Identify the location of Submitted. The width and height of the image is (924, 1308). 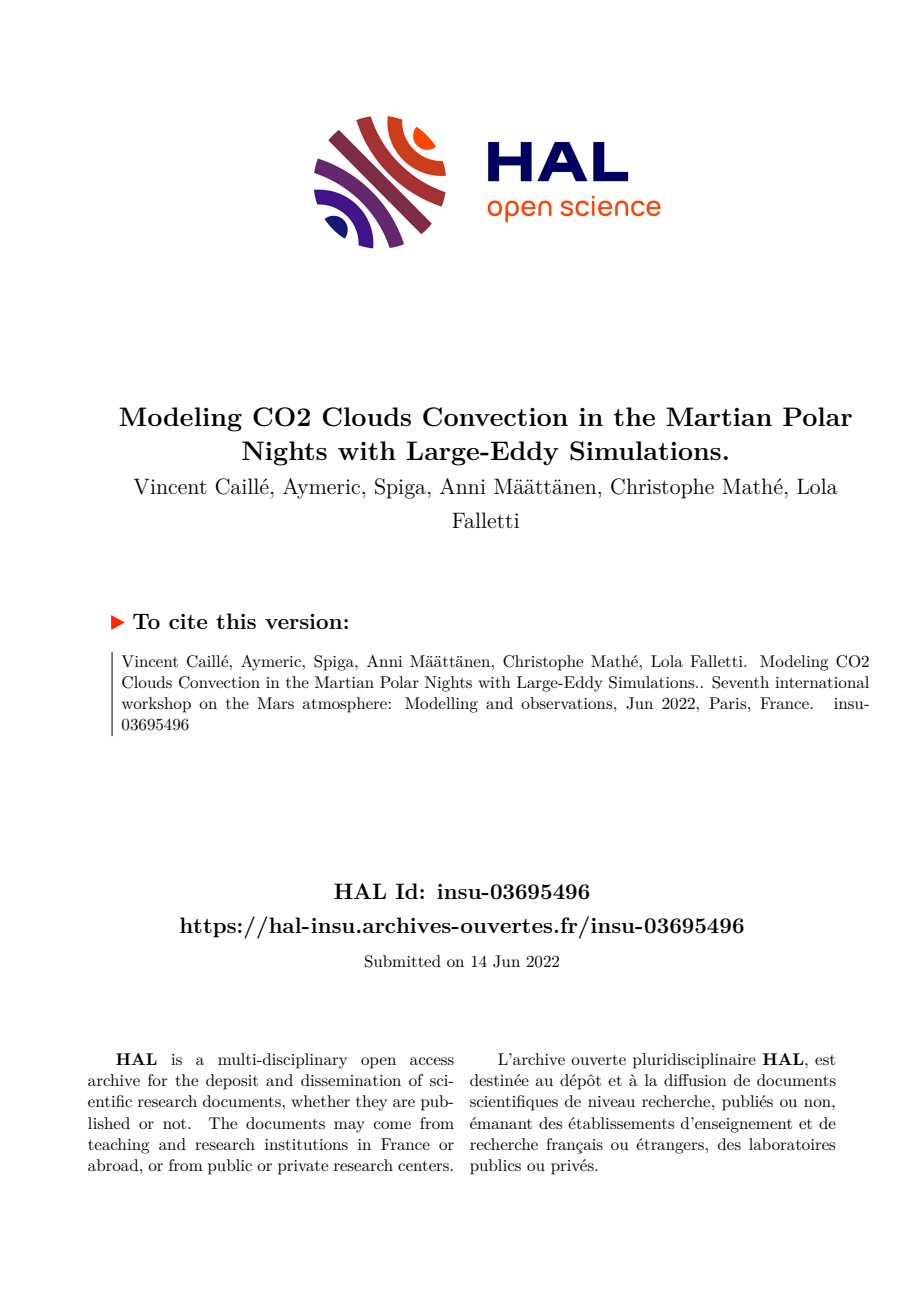
(403, 961).
